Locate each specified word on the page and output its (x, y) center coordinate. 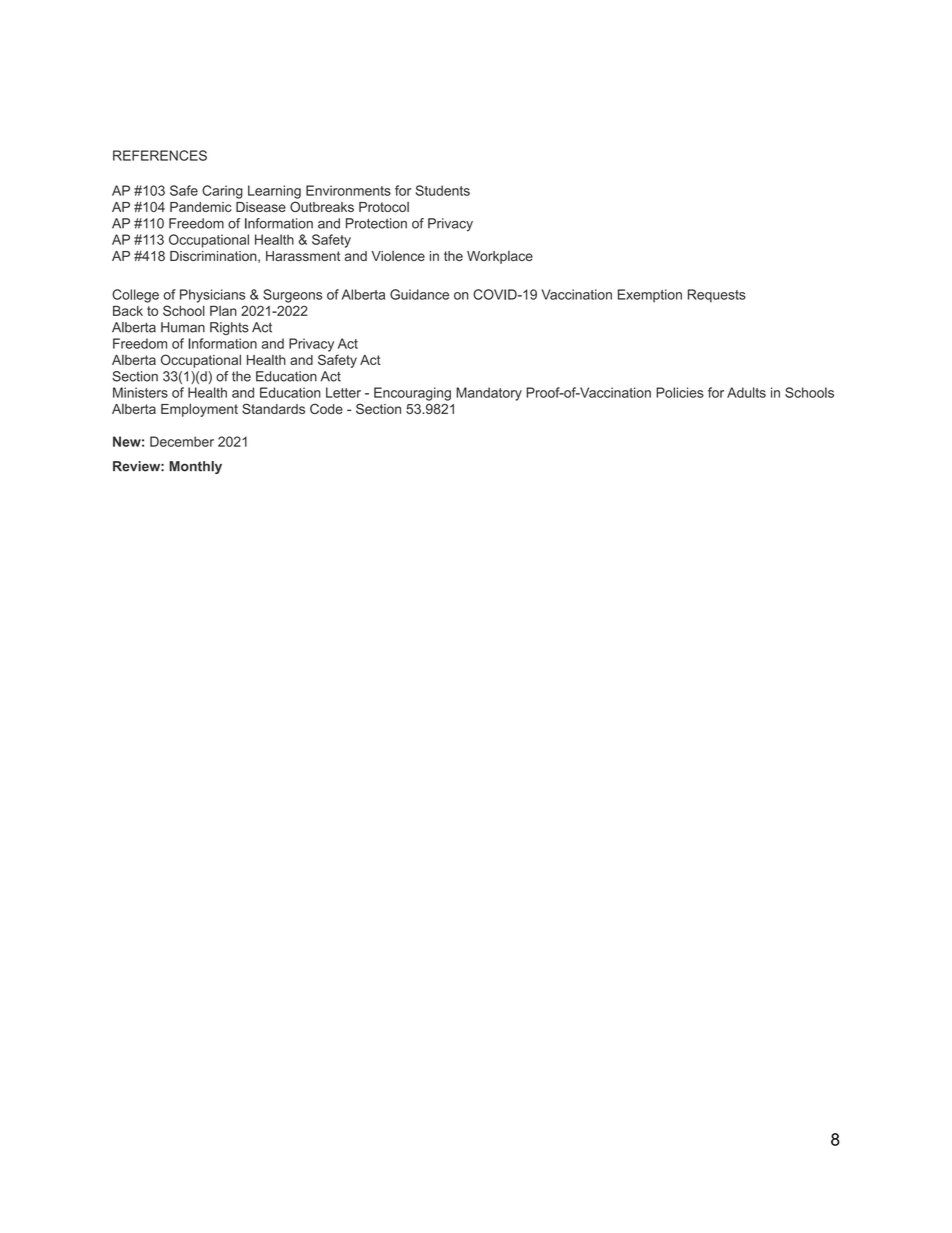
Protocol (384, 207)
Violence (398, 256)
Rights (229, 328)
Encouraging (412, 394)
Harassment (303, 256)
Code (326, 408)
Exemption (650, 295)
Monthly (195, 467)
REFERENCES (160, 155)
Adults (746, 392)
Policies (680, 392)
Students (443, 190)
